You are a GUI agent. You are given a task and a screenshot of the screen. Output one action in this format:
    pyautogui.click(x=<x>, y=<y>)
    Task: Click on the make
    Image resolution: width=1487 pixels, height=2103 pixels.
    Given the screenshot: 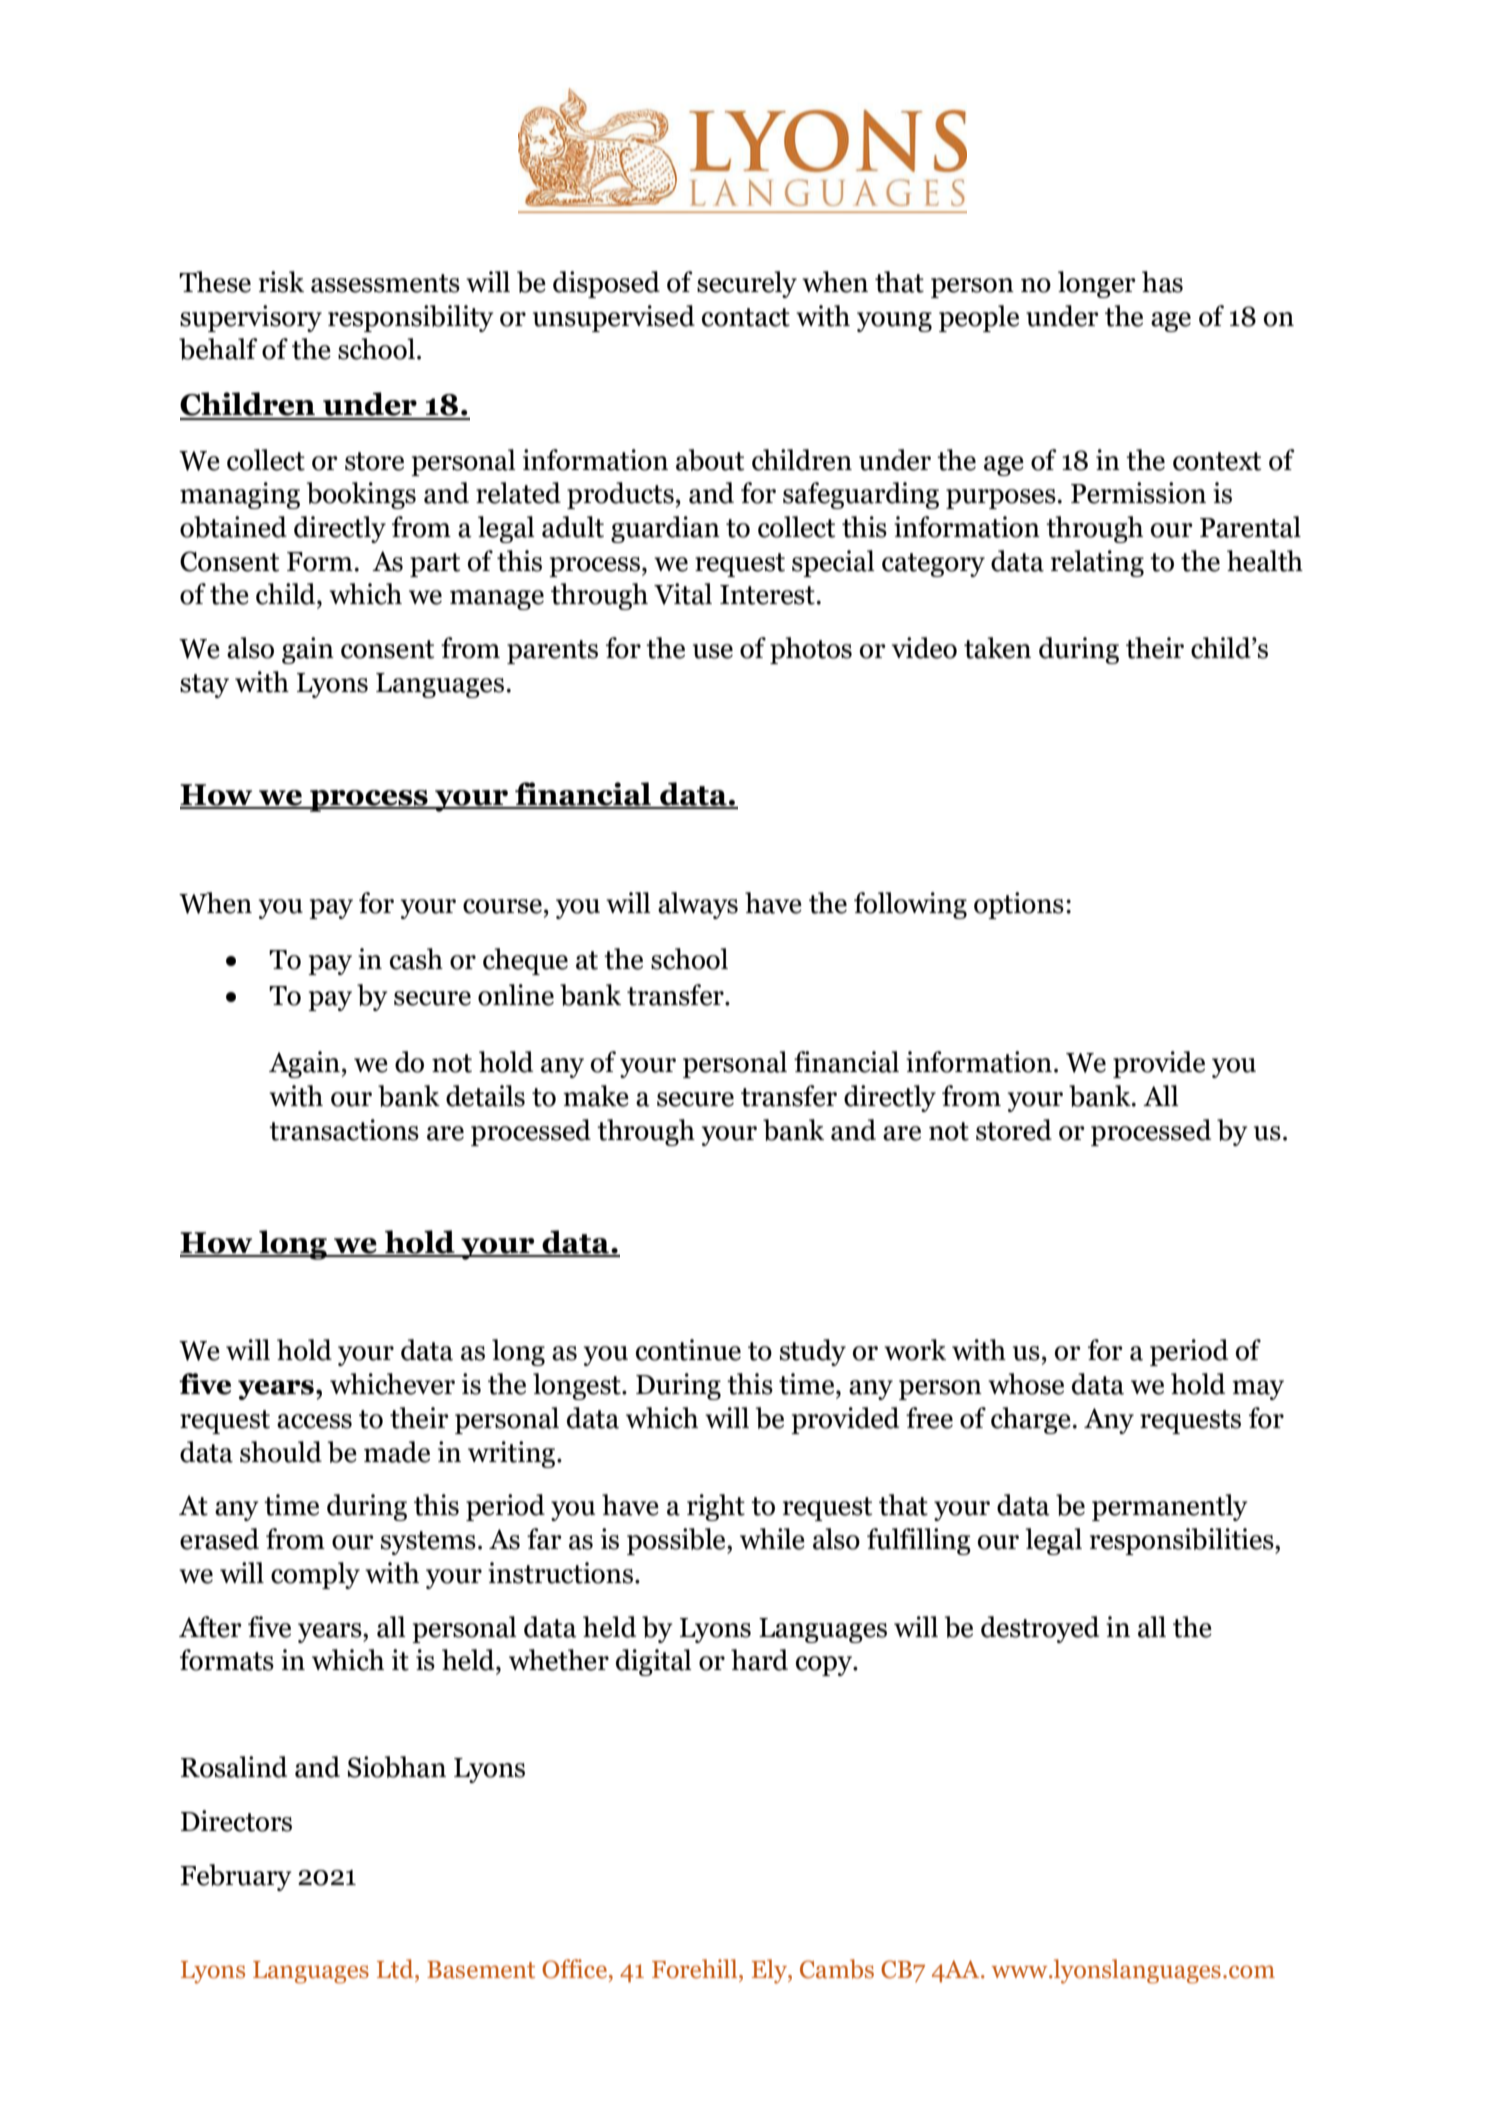 What is the action you would take?
    pyautogui.click(x=596, y=1096)
